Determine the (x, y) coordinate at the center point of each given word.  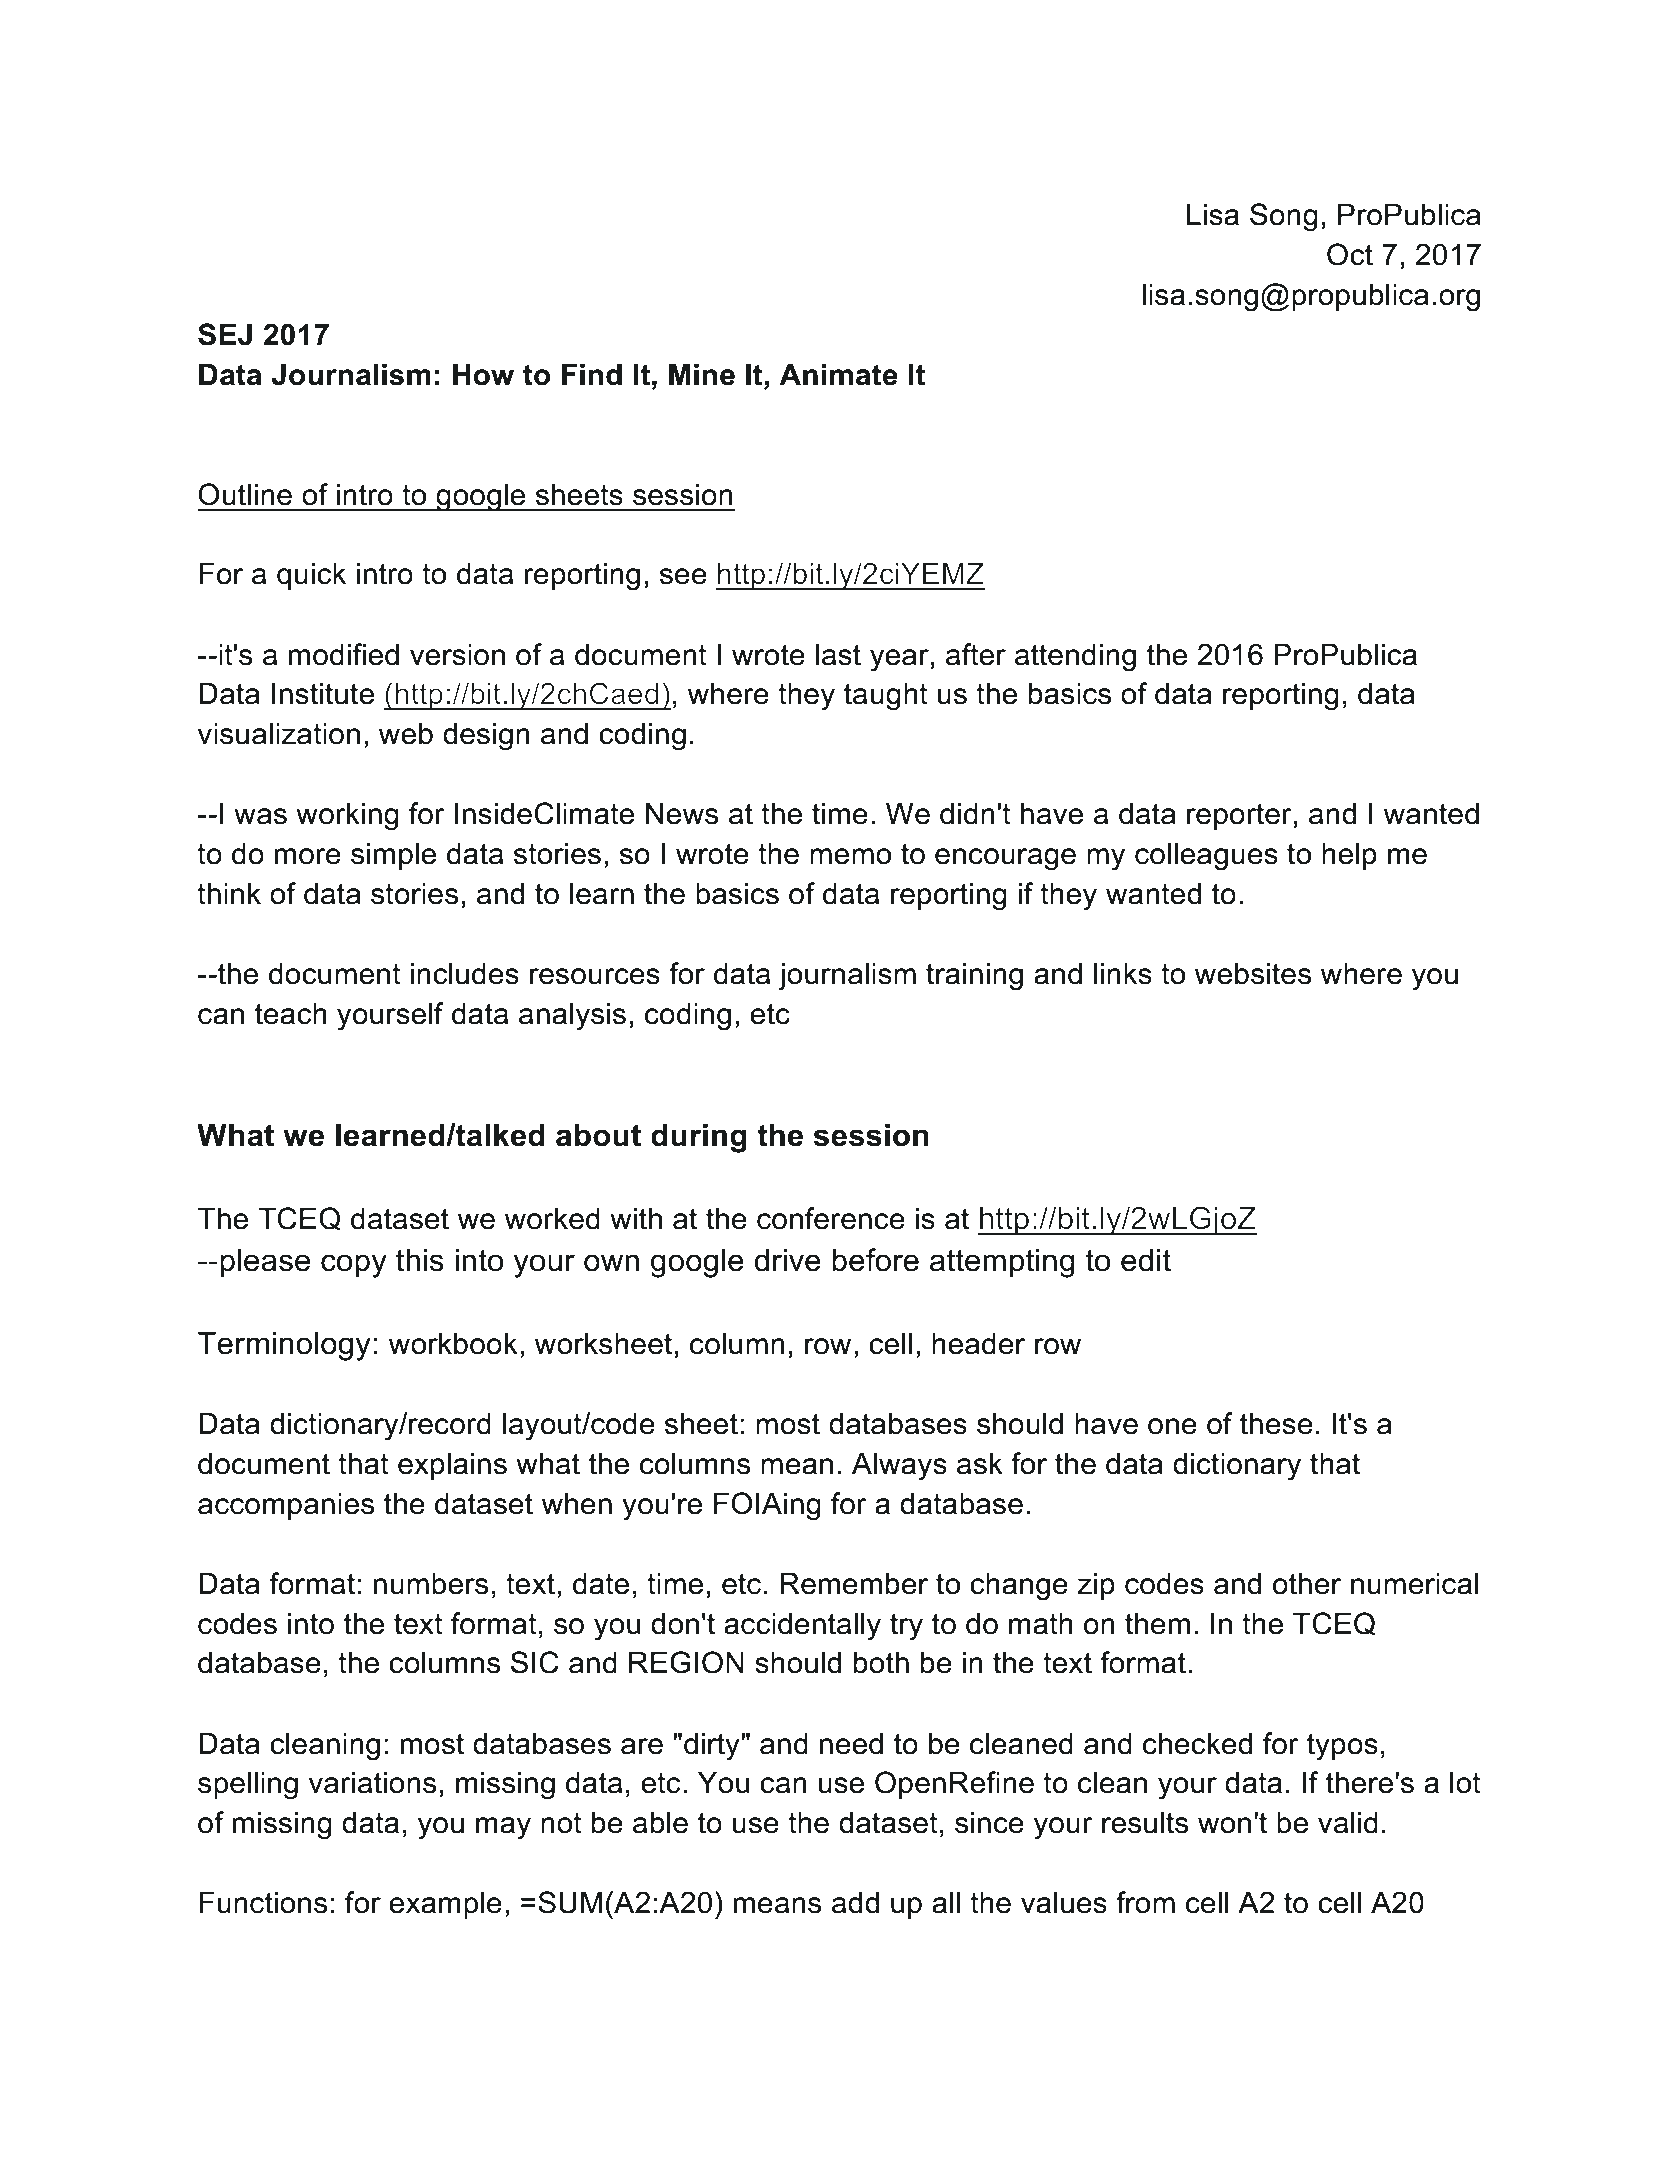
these (1276, 1423)
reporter (1239, 816)
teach (291, 1013)
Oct (1350, 254)
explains (452, 1466)
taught (886, 696)
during (699, 1138)
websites (1253, 973)
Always (899, 1466)
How (483, 374)
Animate (838, 374)
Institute (323, 693)
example (445, 1905)
